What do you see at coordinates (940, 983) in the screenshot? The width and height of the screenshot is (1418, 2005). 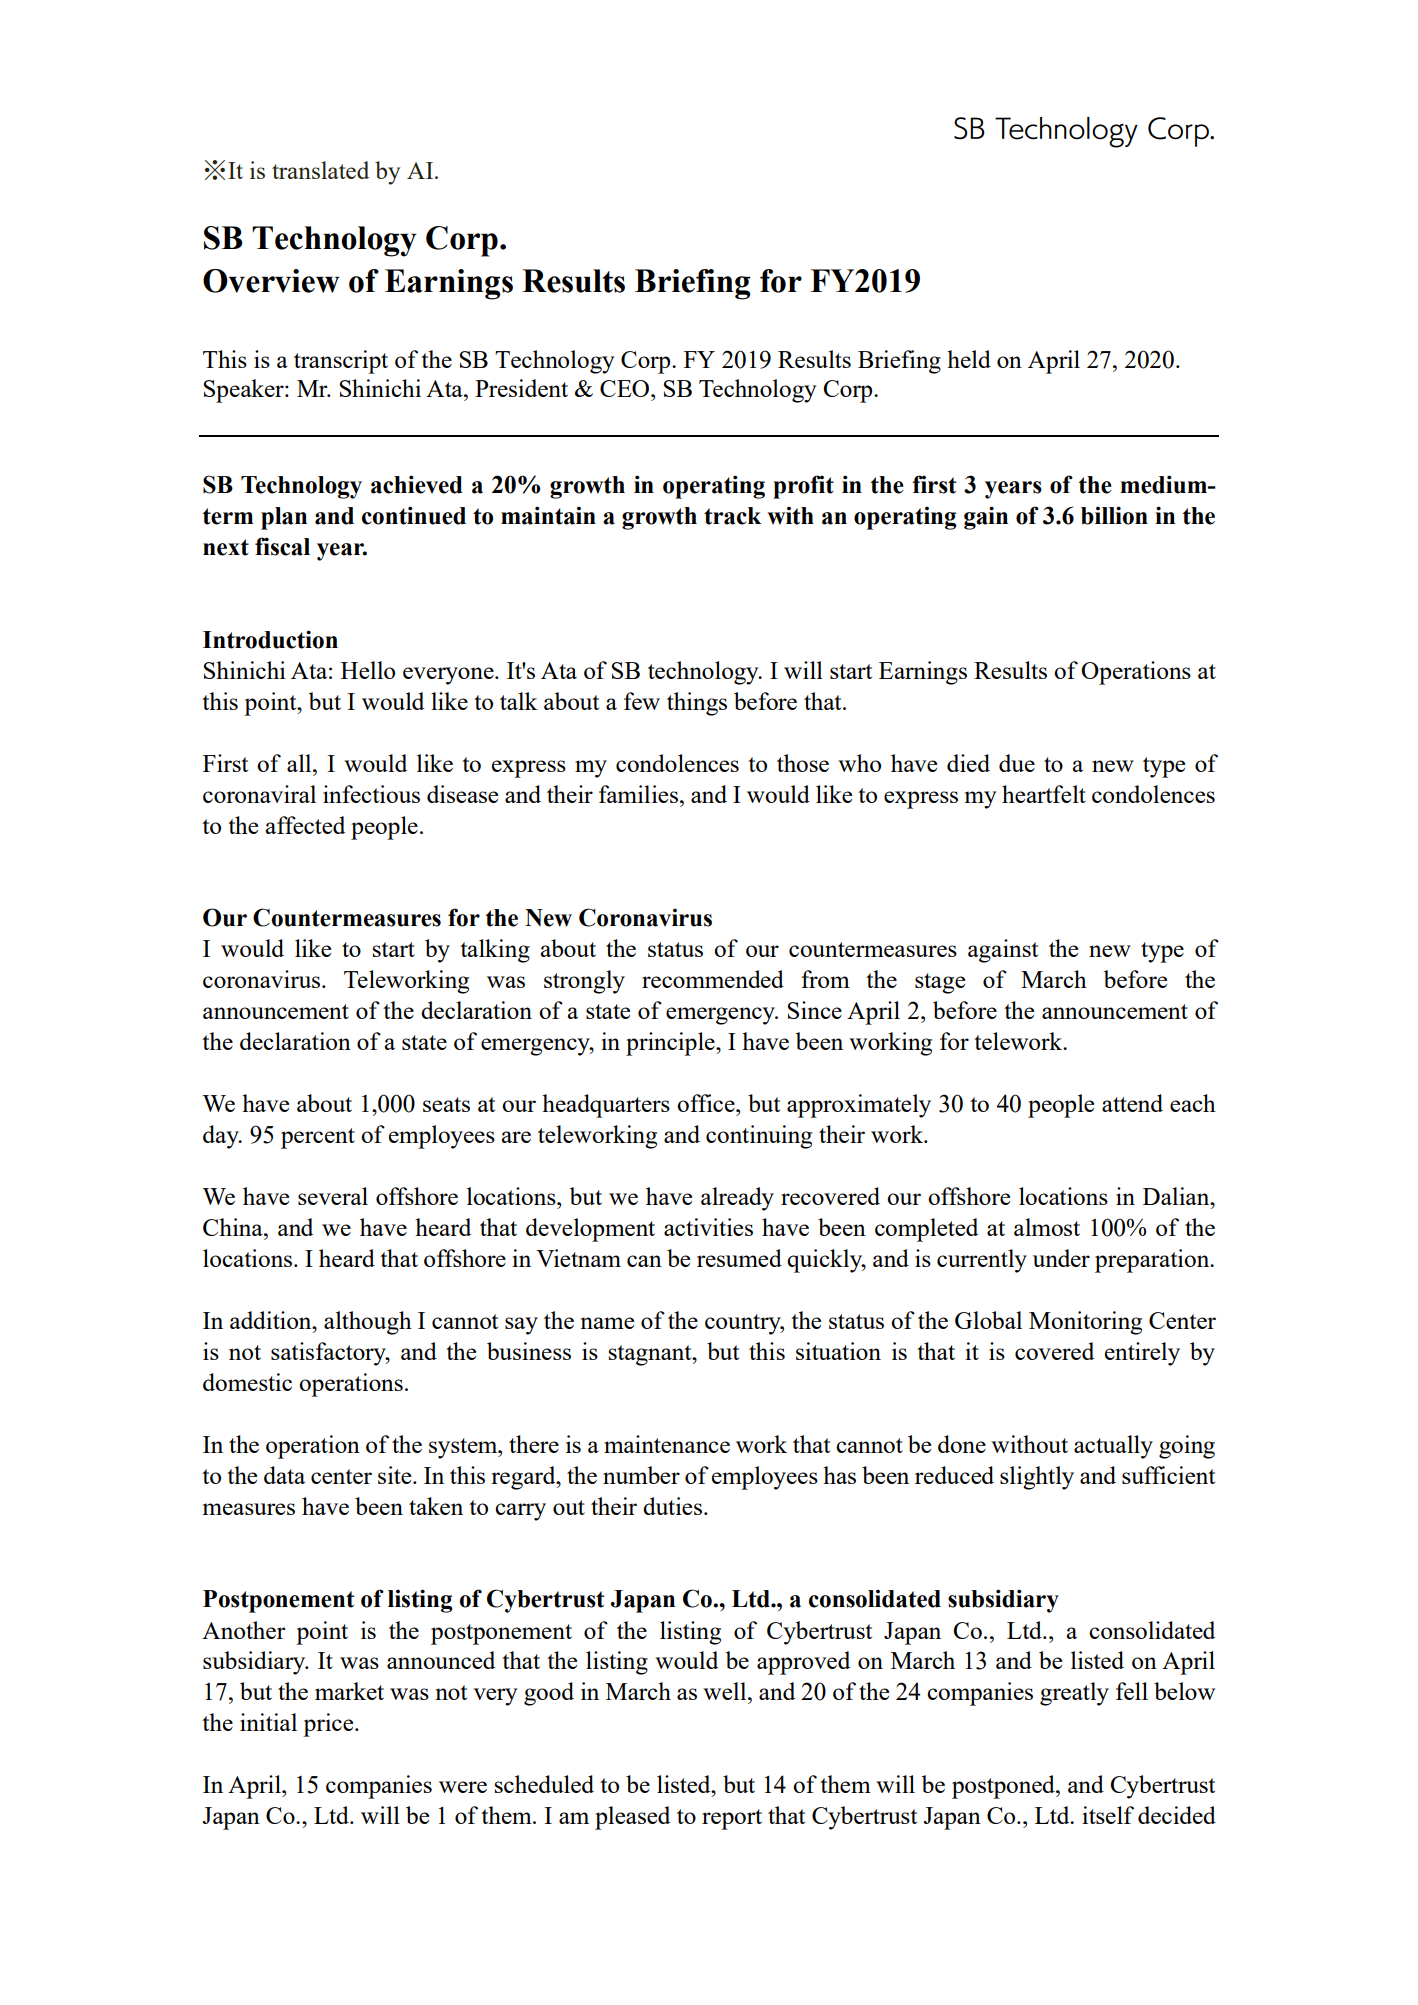 I see `stage` at bounding box center [940, 983].
